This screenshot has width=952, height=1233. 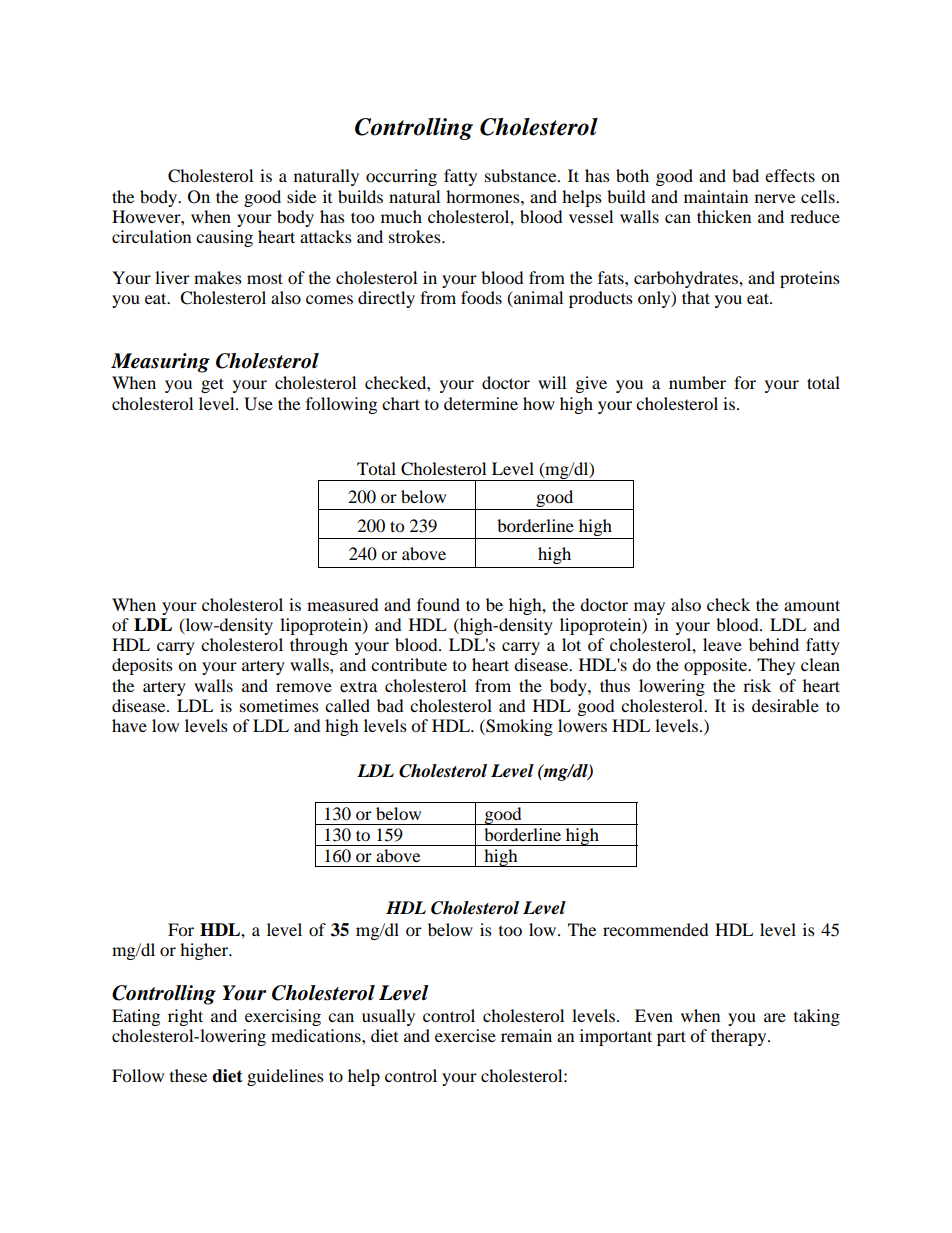 What do you see at coordinates (212, 385) in the screenshot?
I see `get` at bounding box center [212, 385].
